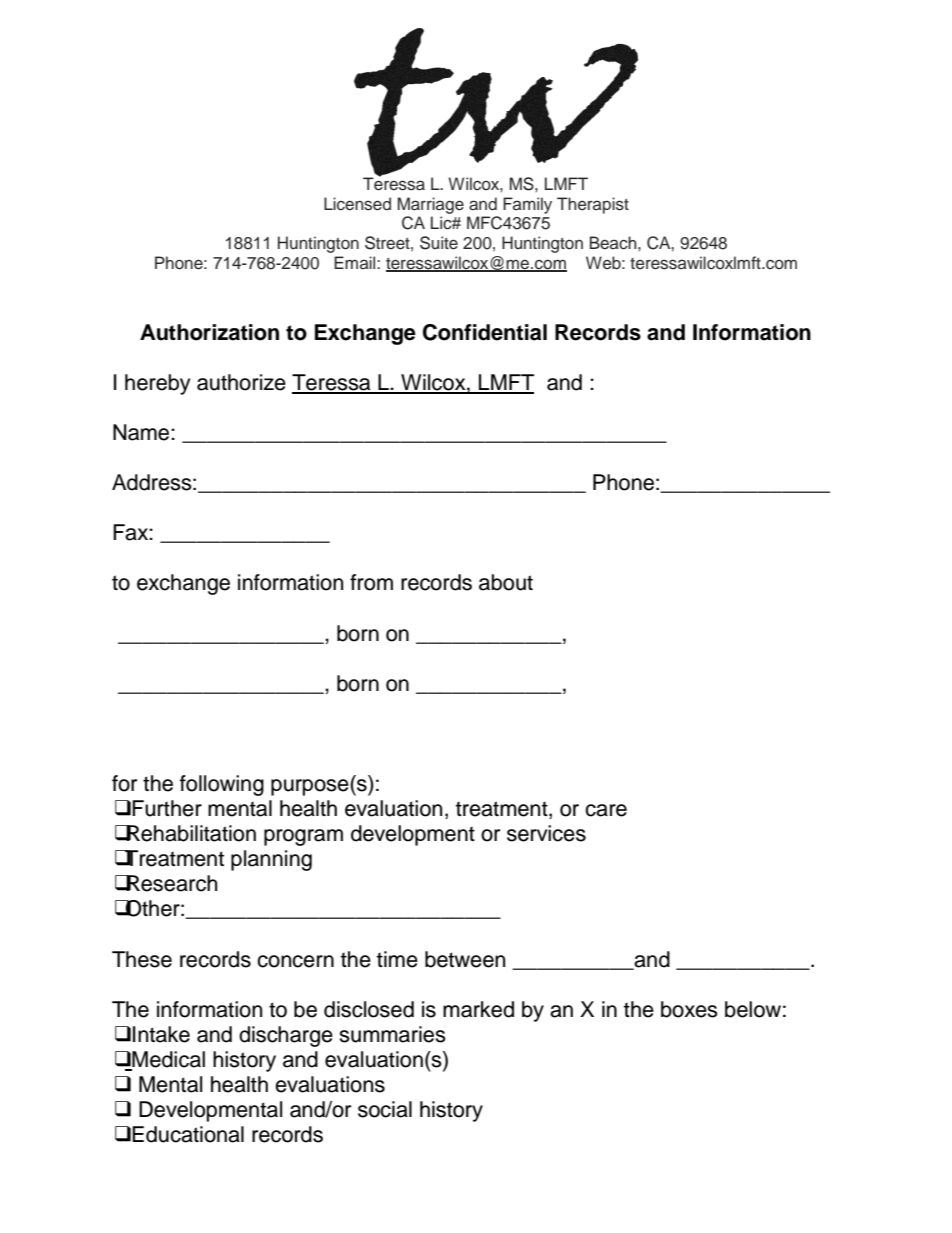 The width and height of the screenshot is (952, 1233). I want to click on Authorization, so click(209, 332).
